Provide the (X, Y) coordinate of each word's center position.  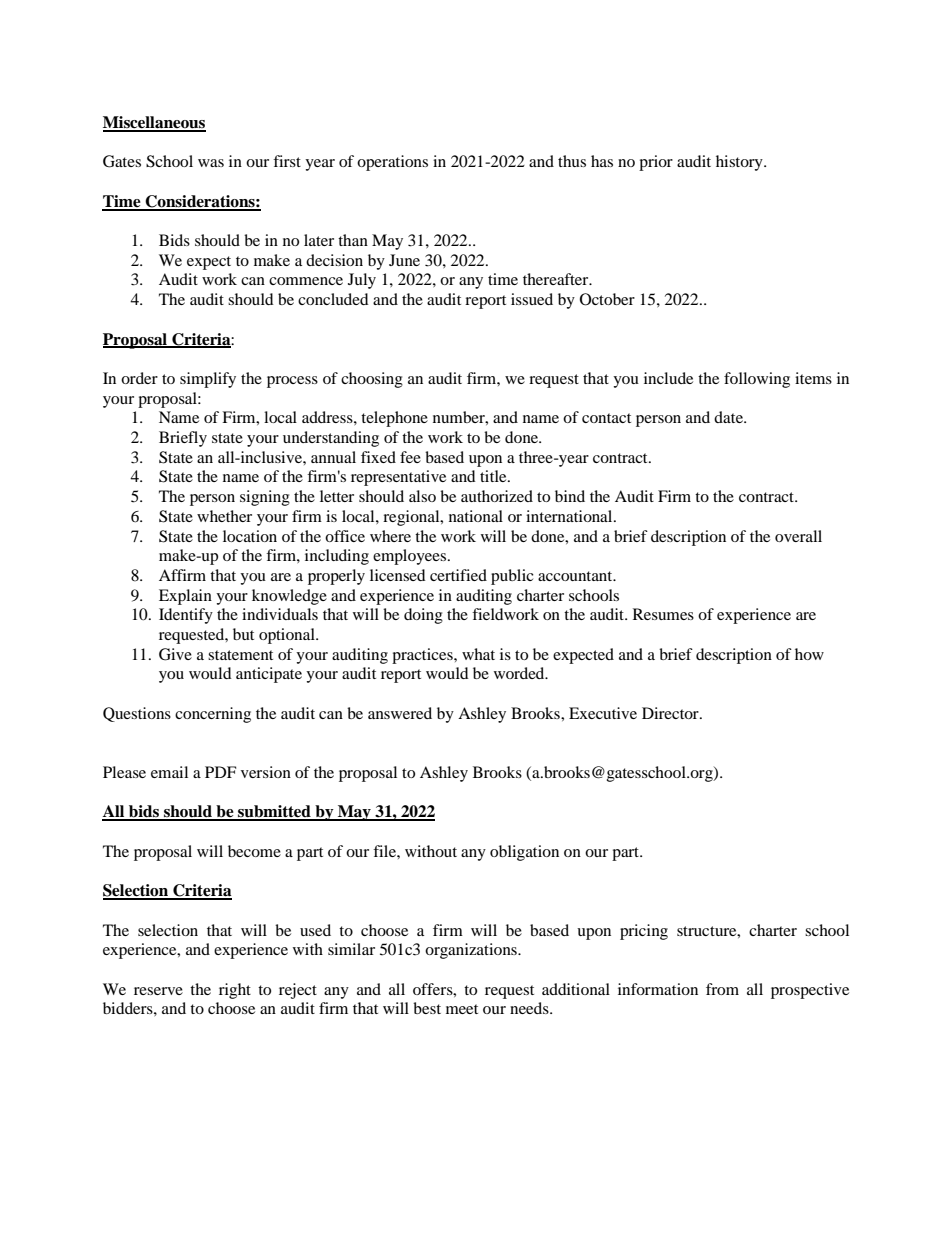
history (740, 163)
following (757, 380)
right (235, 991)
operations (392, 163)
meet (462, 1009)
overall (798, 536)
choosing (372, 380)
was (211, 163)
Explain (185, 597)
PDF (220, 772)
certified (458, 575)
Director (671, 713)
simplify (208, 380)
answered (400, 713)
